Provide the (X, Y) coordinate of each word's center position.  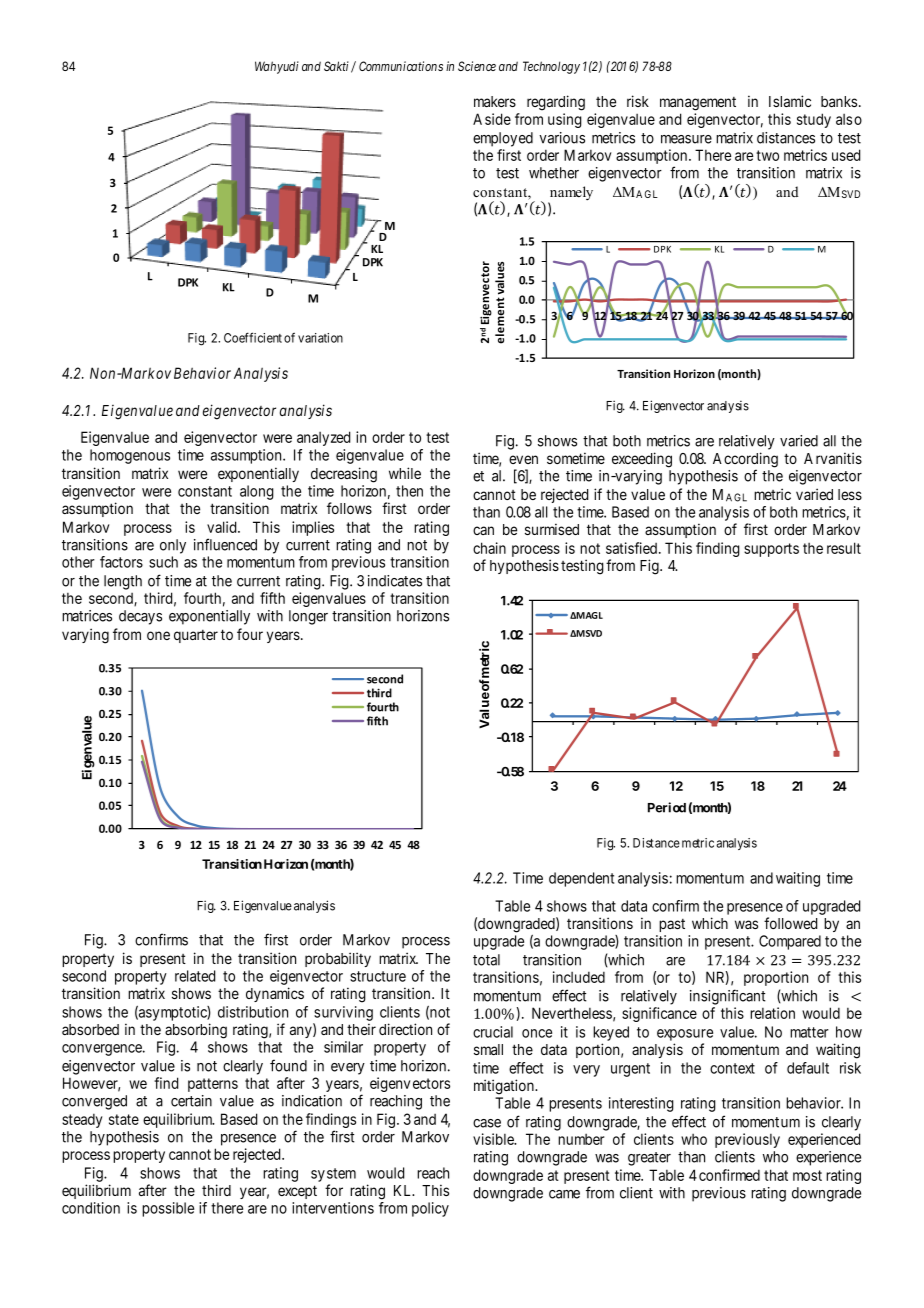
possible (168, 1209)
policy (430, 1209)
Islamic (790, 101)
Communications (401, 66)
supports (771, 550)
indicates (395, 581)
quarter (196, 636)
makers (495, 101)
